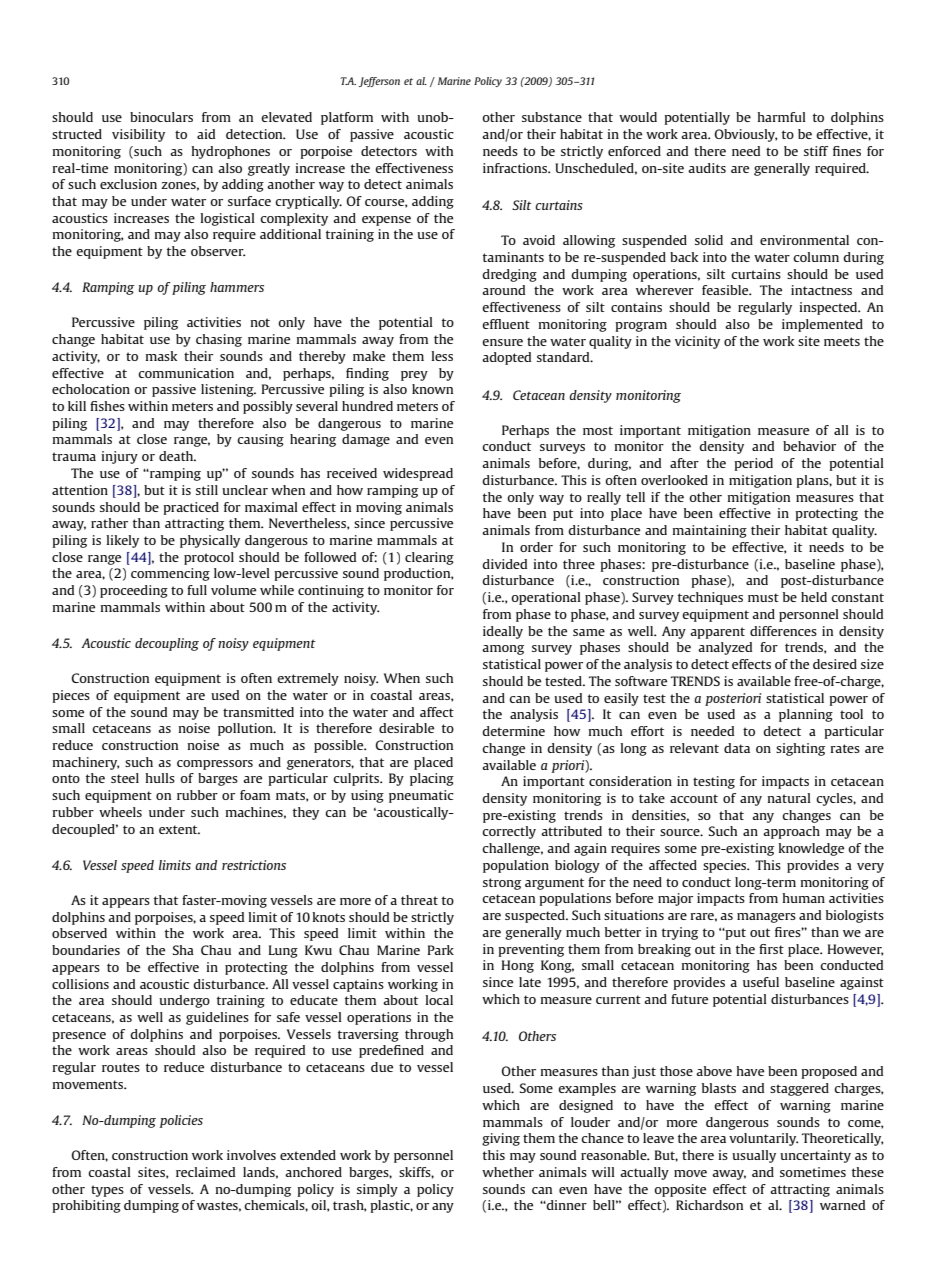 This screenshot has height=1270, width=952. Describe the element at coordinates (503, 650) in the screenshot. I see `among` at that location.
